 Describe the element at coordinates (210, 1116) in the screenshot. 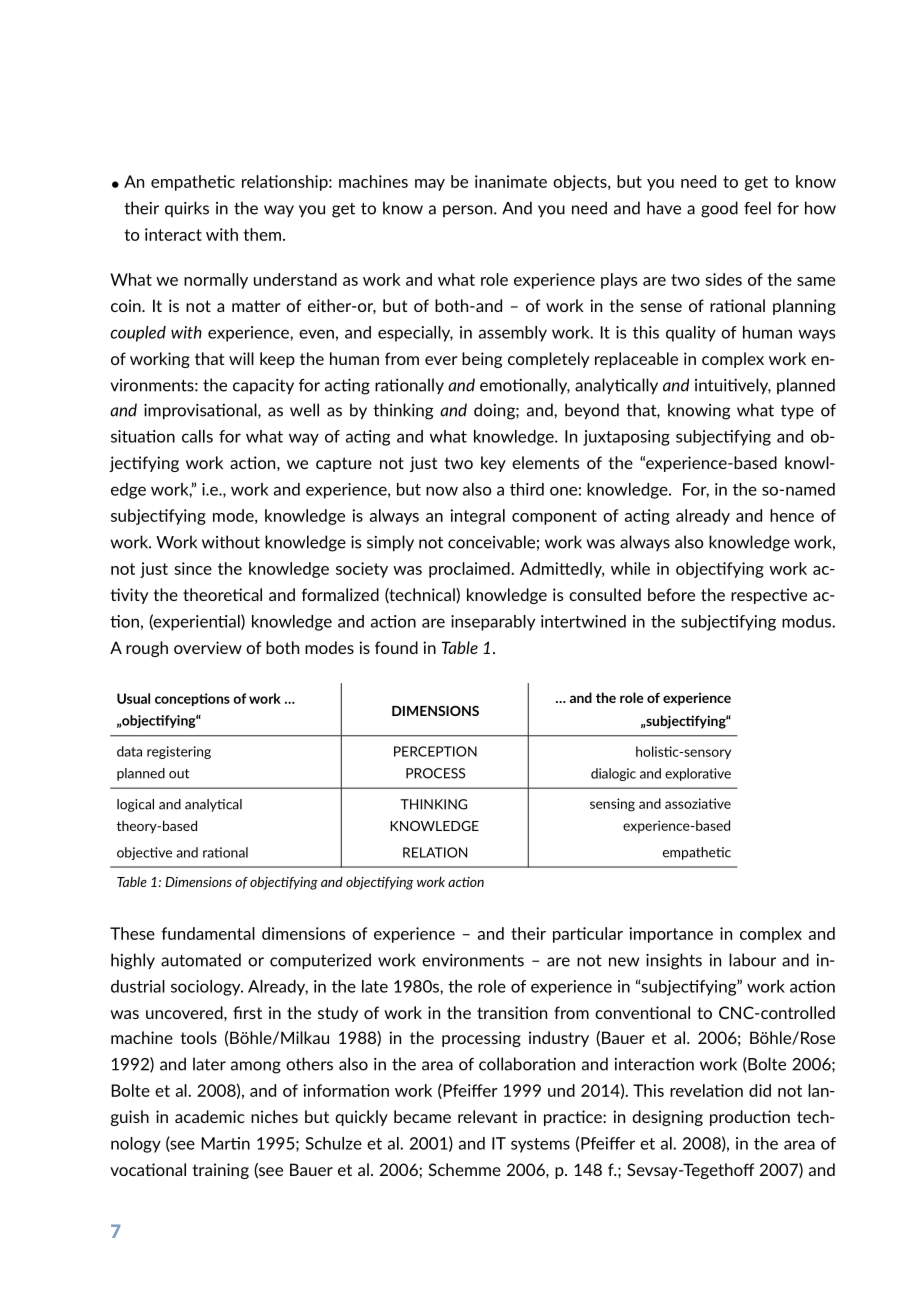

I see `academic` at that location.
